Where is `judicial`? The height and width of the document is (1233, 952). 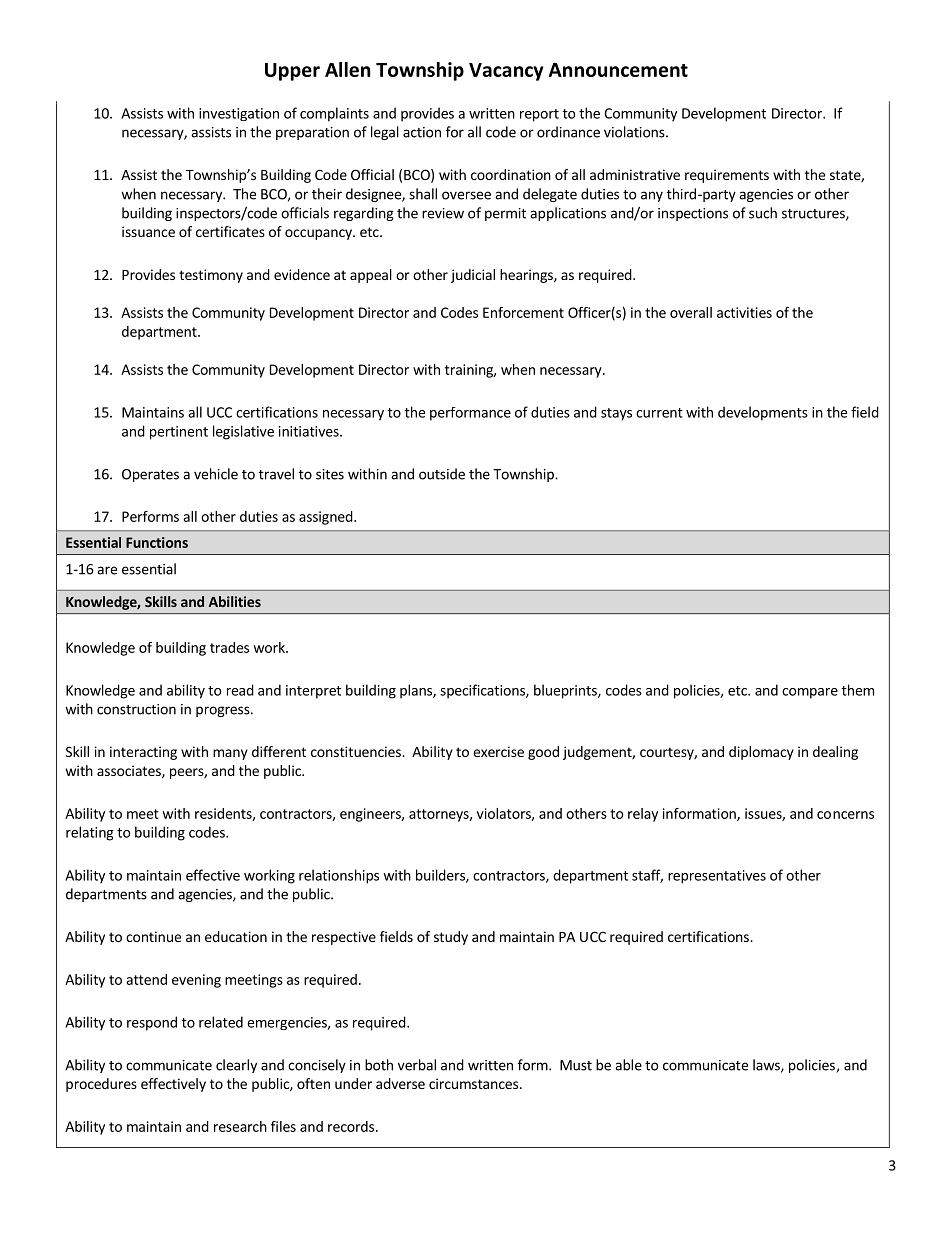
judicial is located at coordinates (473, 276).
